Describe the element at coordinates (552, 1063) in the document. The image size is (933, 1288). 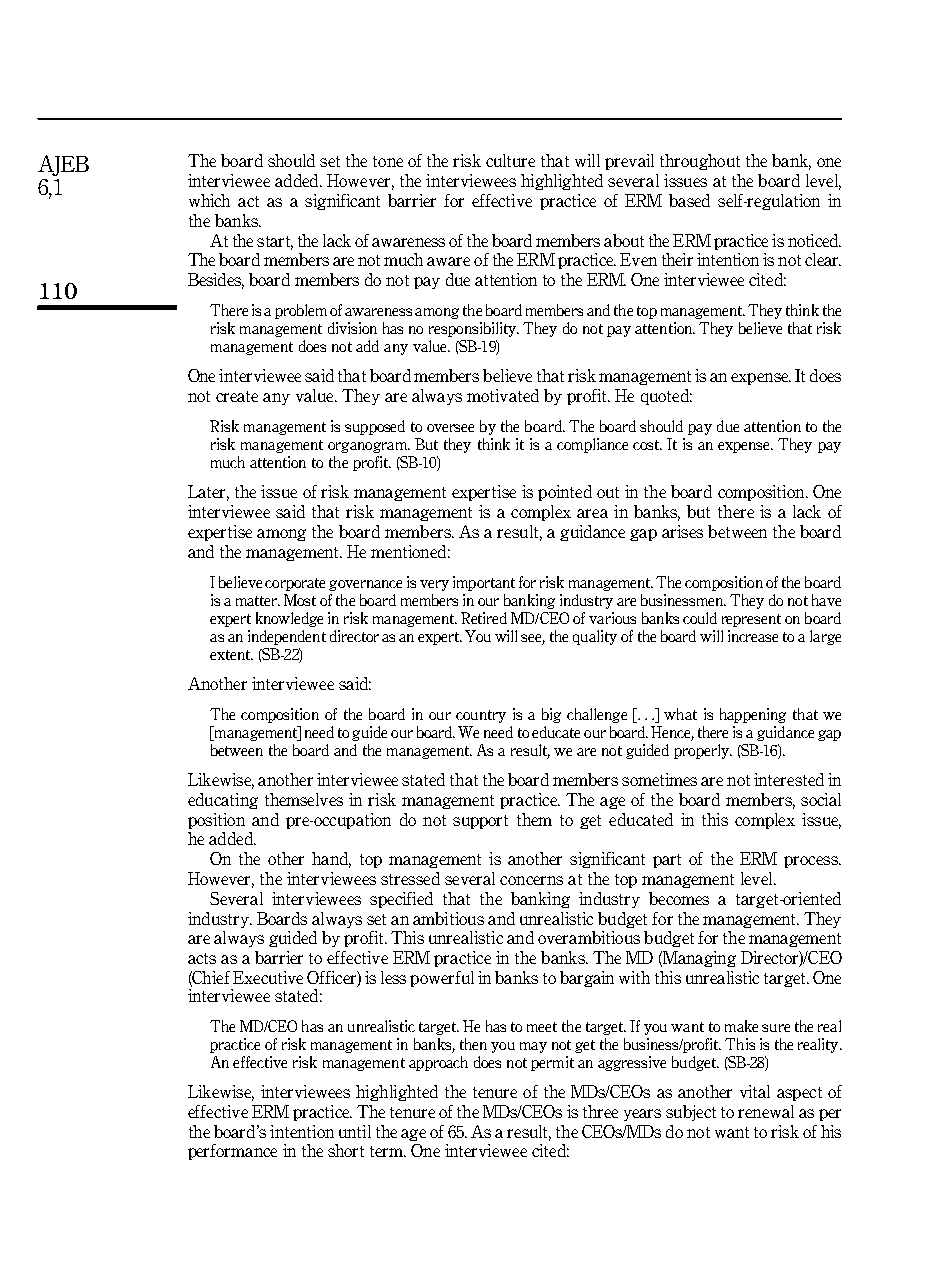
I see `permit` at that location.
